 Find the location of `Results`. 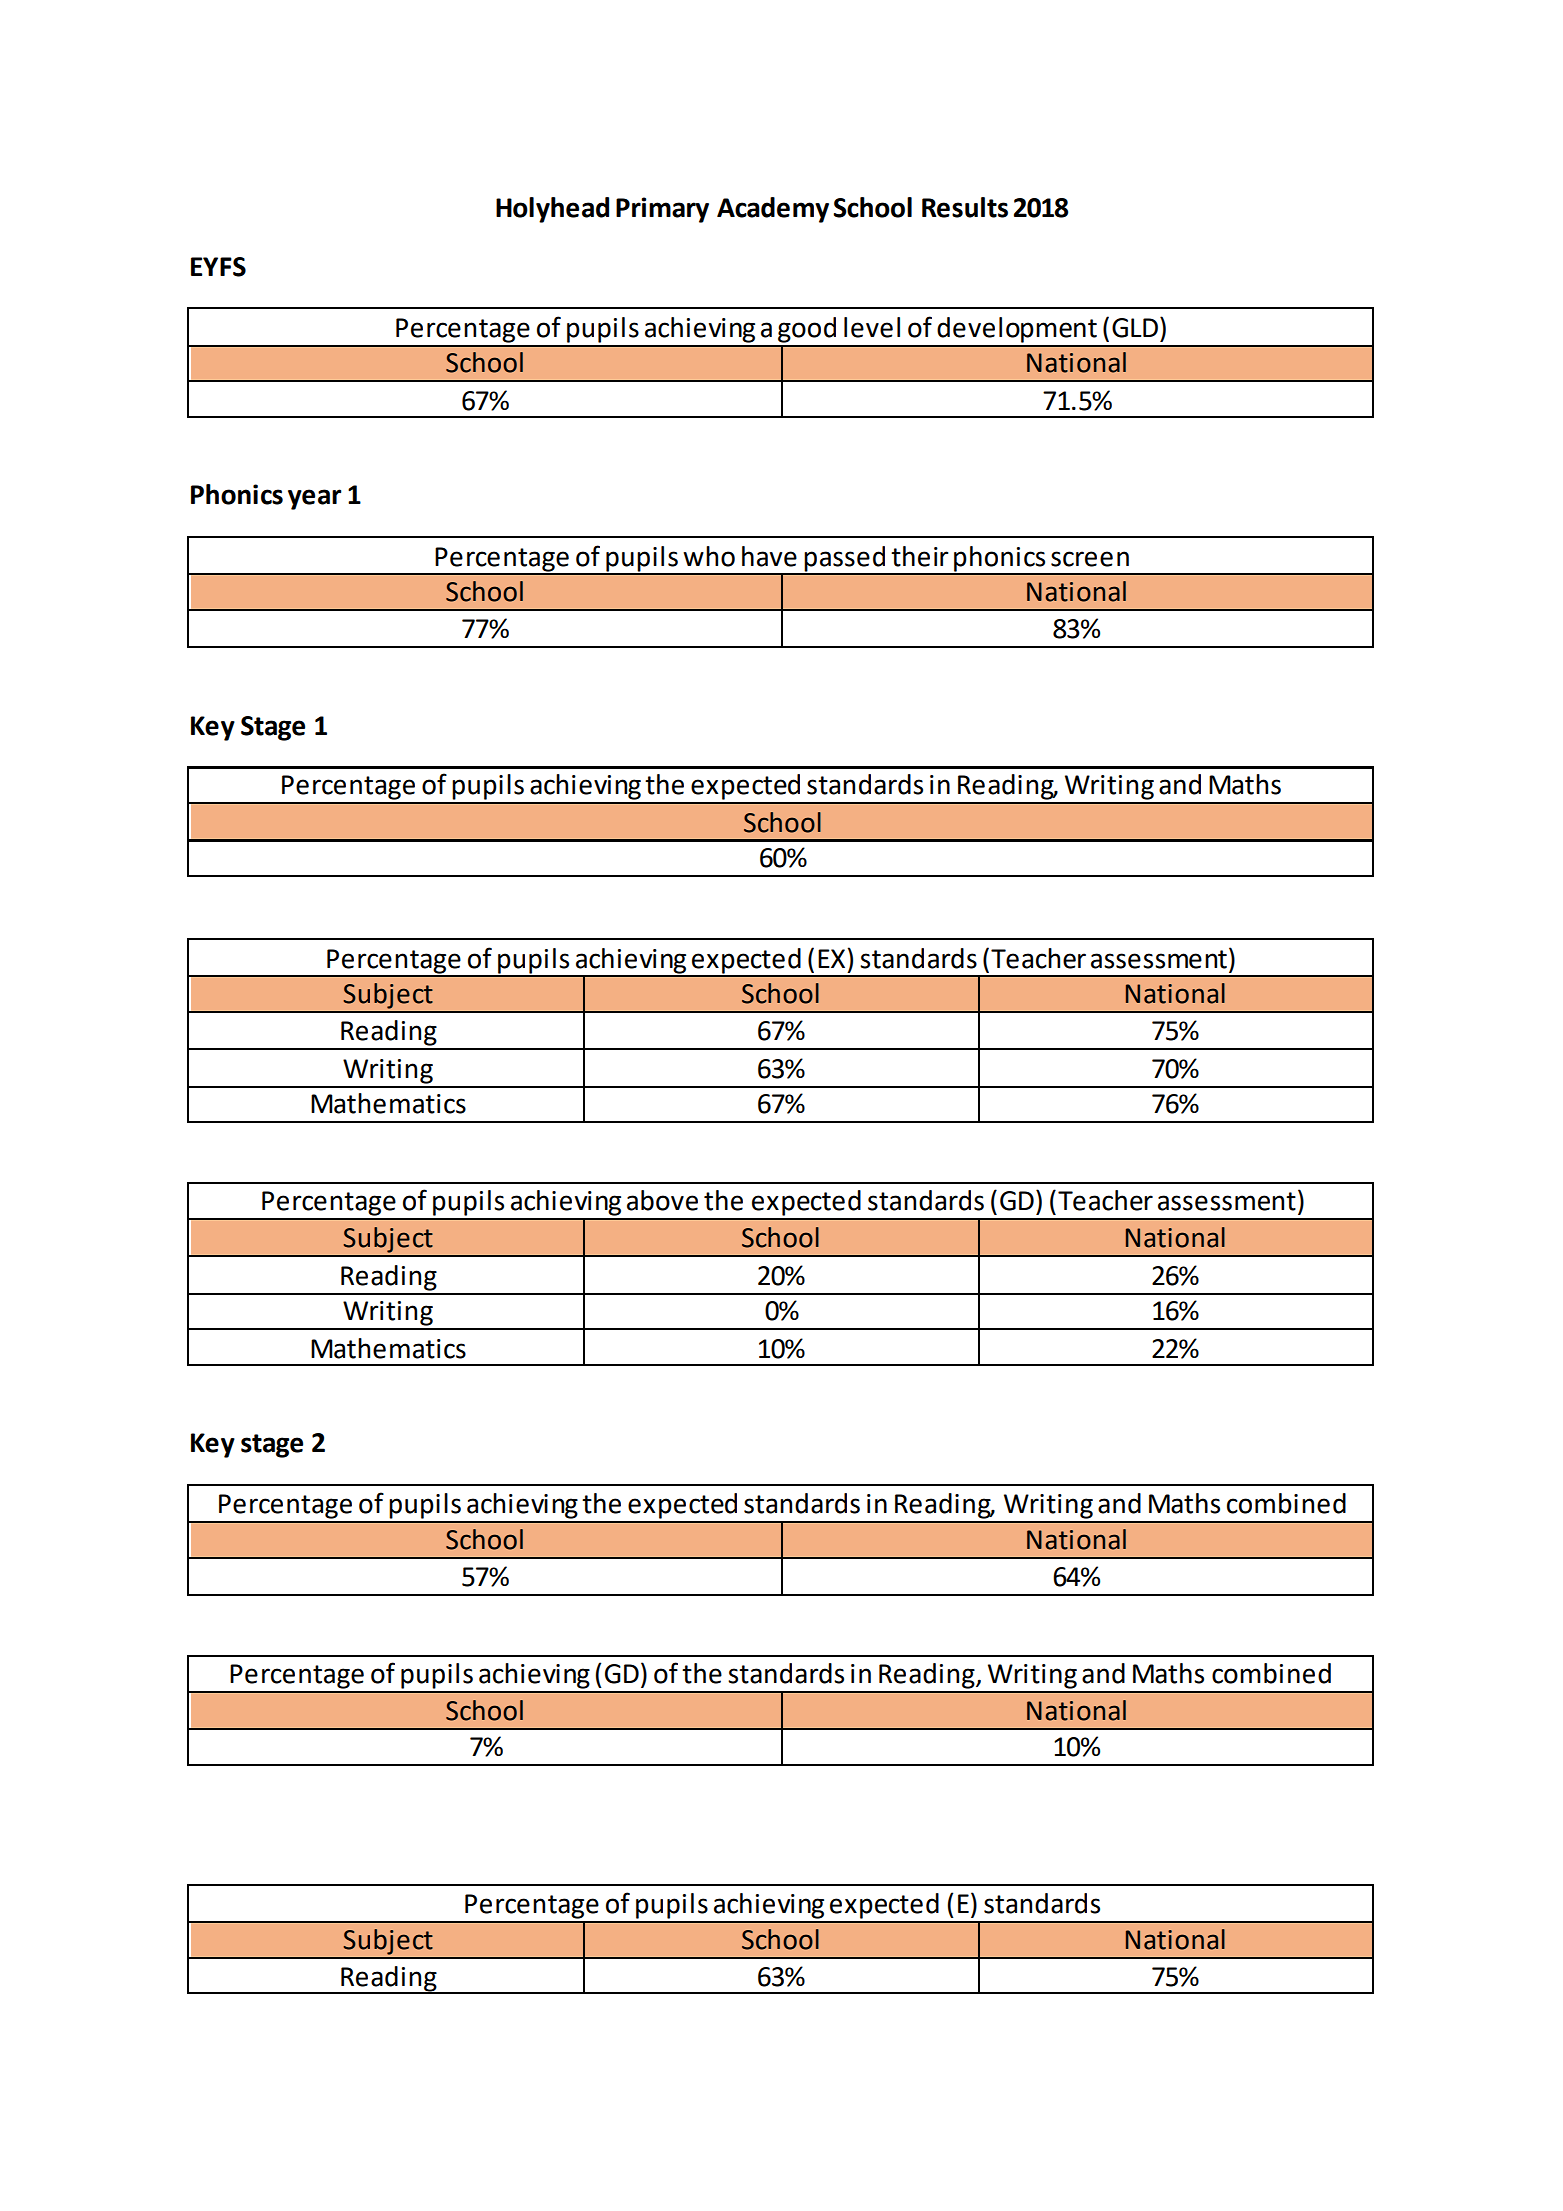

Results is located at coordinates (965, 207).
